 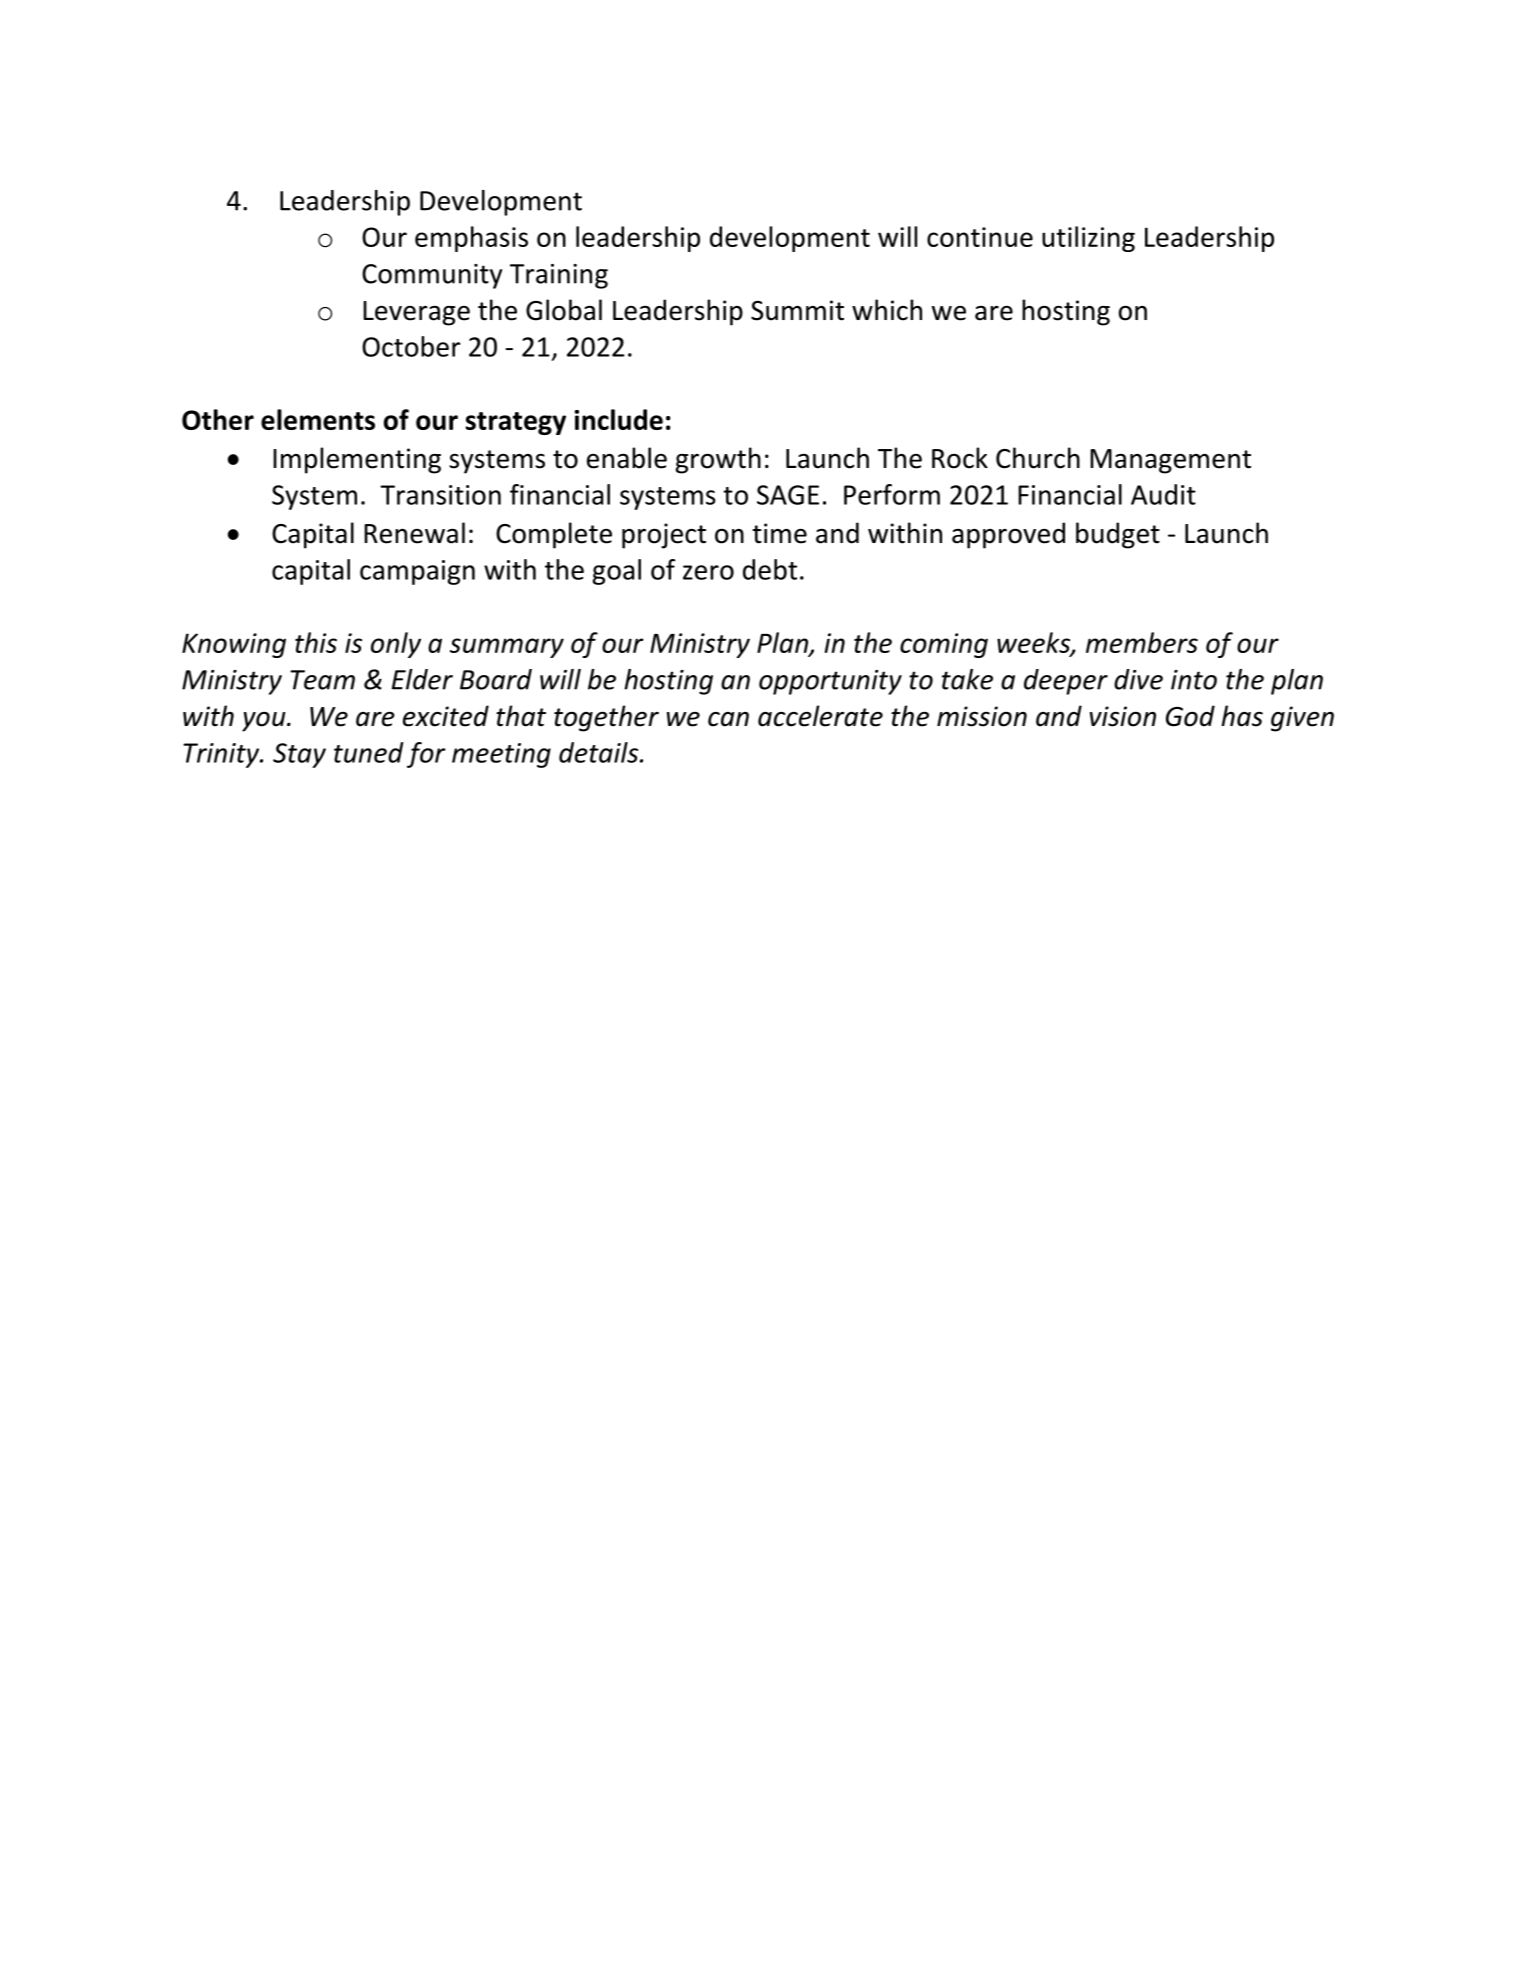 What do you see at coordinates (368, 752) in the screenshot?
I see `tuned` at bounding box center [368, 752].
